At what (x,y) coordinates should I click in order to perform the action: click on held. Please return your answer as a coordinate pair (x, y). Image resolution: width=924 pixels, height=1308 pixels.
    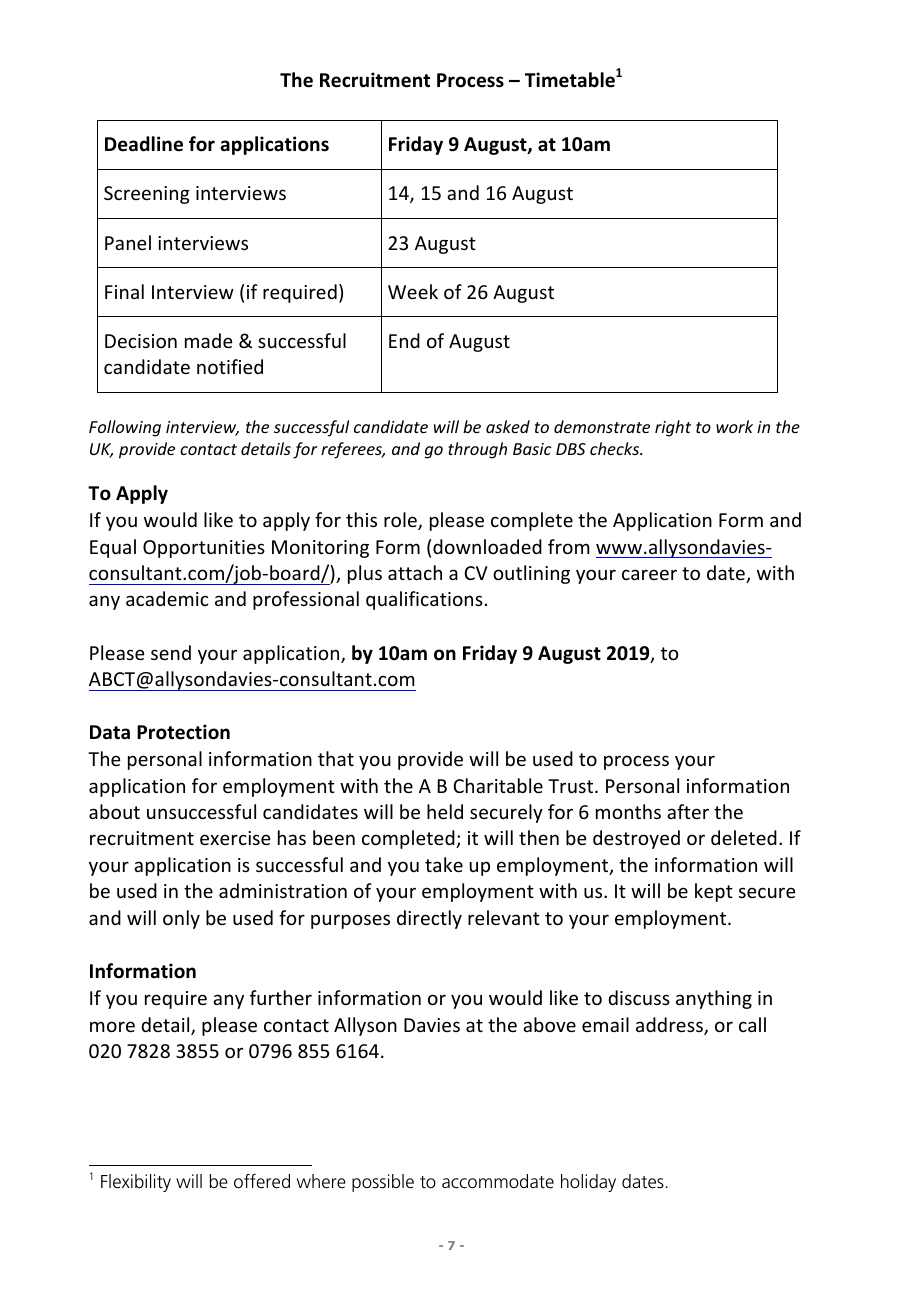
    Looking at the image, I should click on (445, 811).
